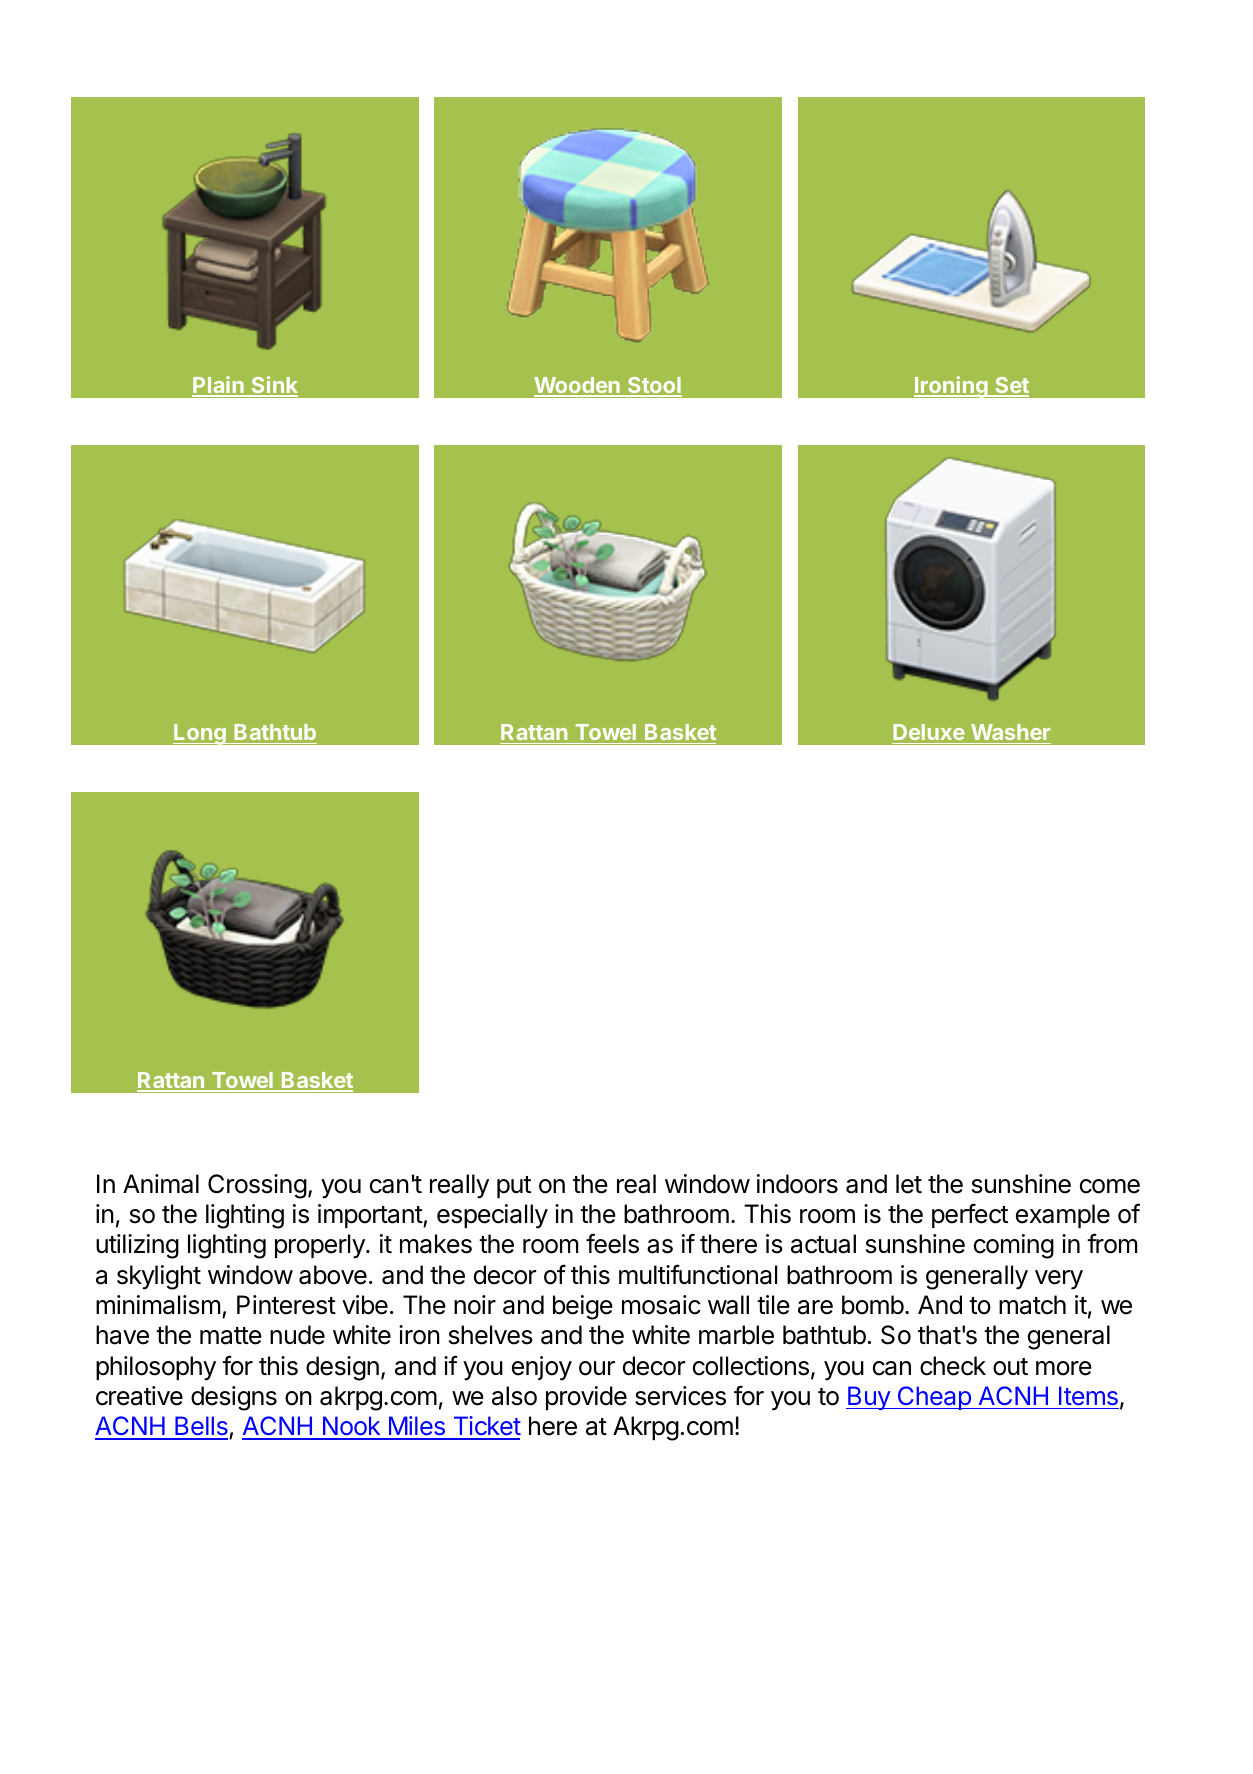 Image resolution: width=1253 pixels, height=1774 pixels. I want to click on Plain, so click(219, 386).
